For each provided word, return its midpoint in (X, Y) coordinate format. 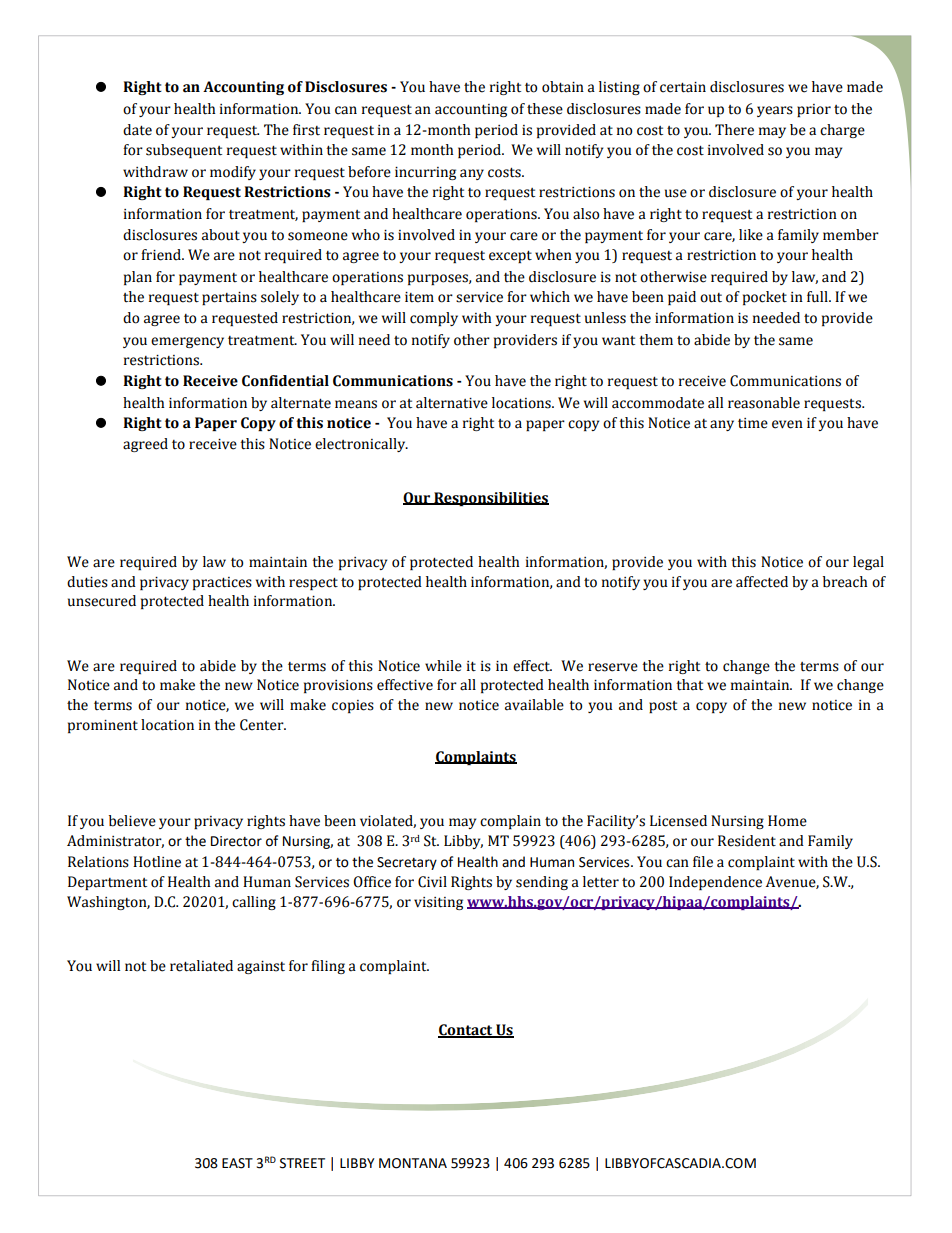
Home (787, 821)
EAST (237, 1163)
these (545, 109)
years (775, 111)
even (787, 424)
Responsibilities (490, 499)
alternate (301, 403)
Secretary (407, 863)
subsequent (184, 151)
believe (132, 821)
